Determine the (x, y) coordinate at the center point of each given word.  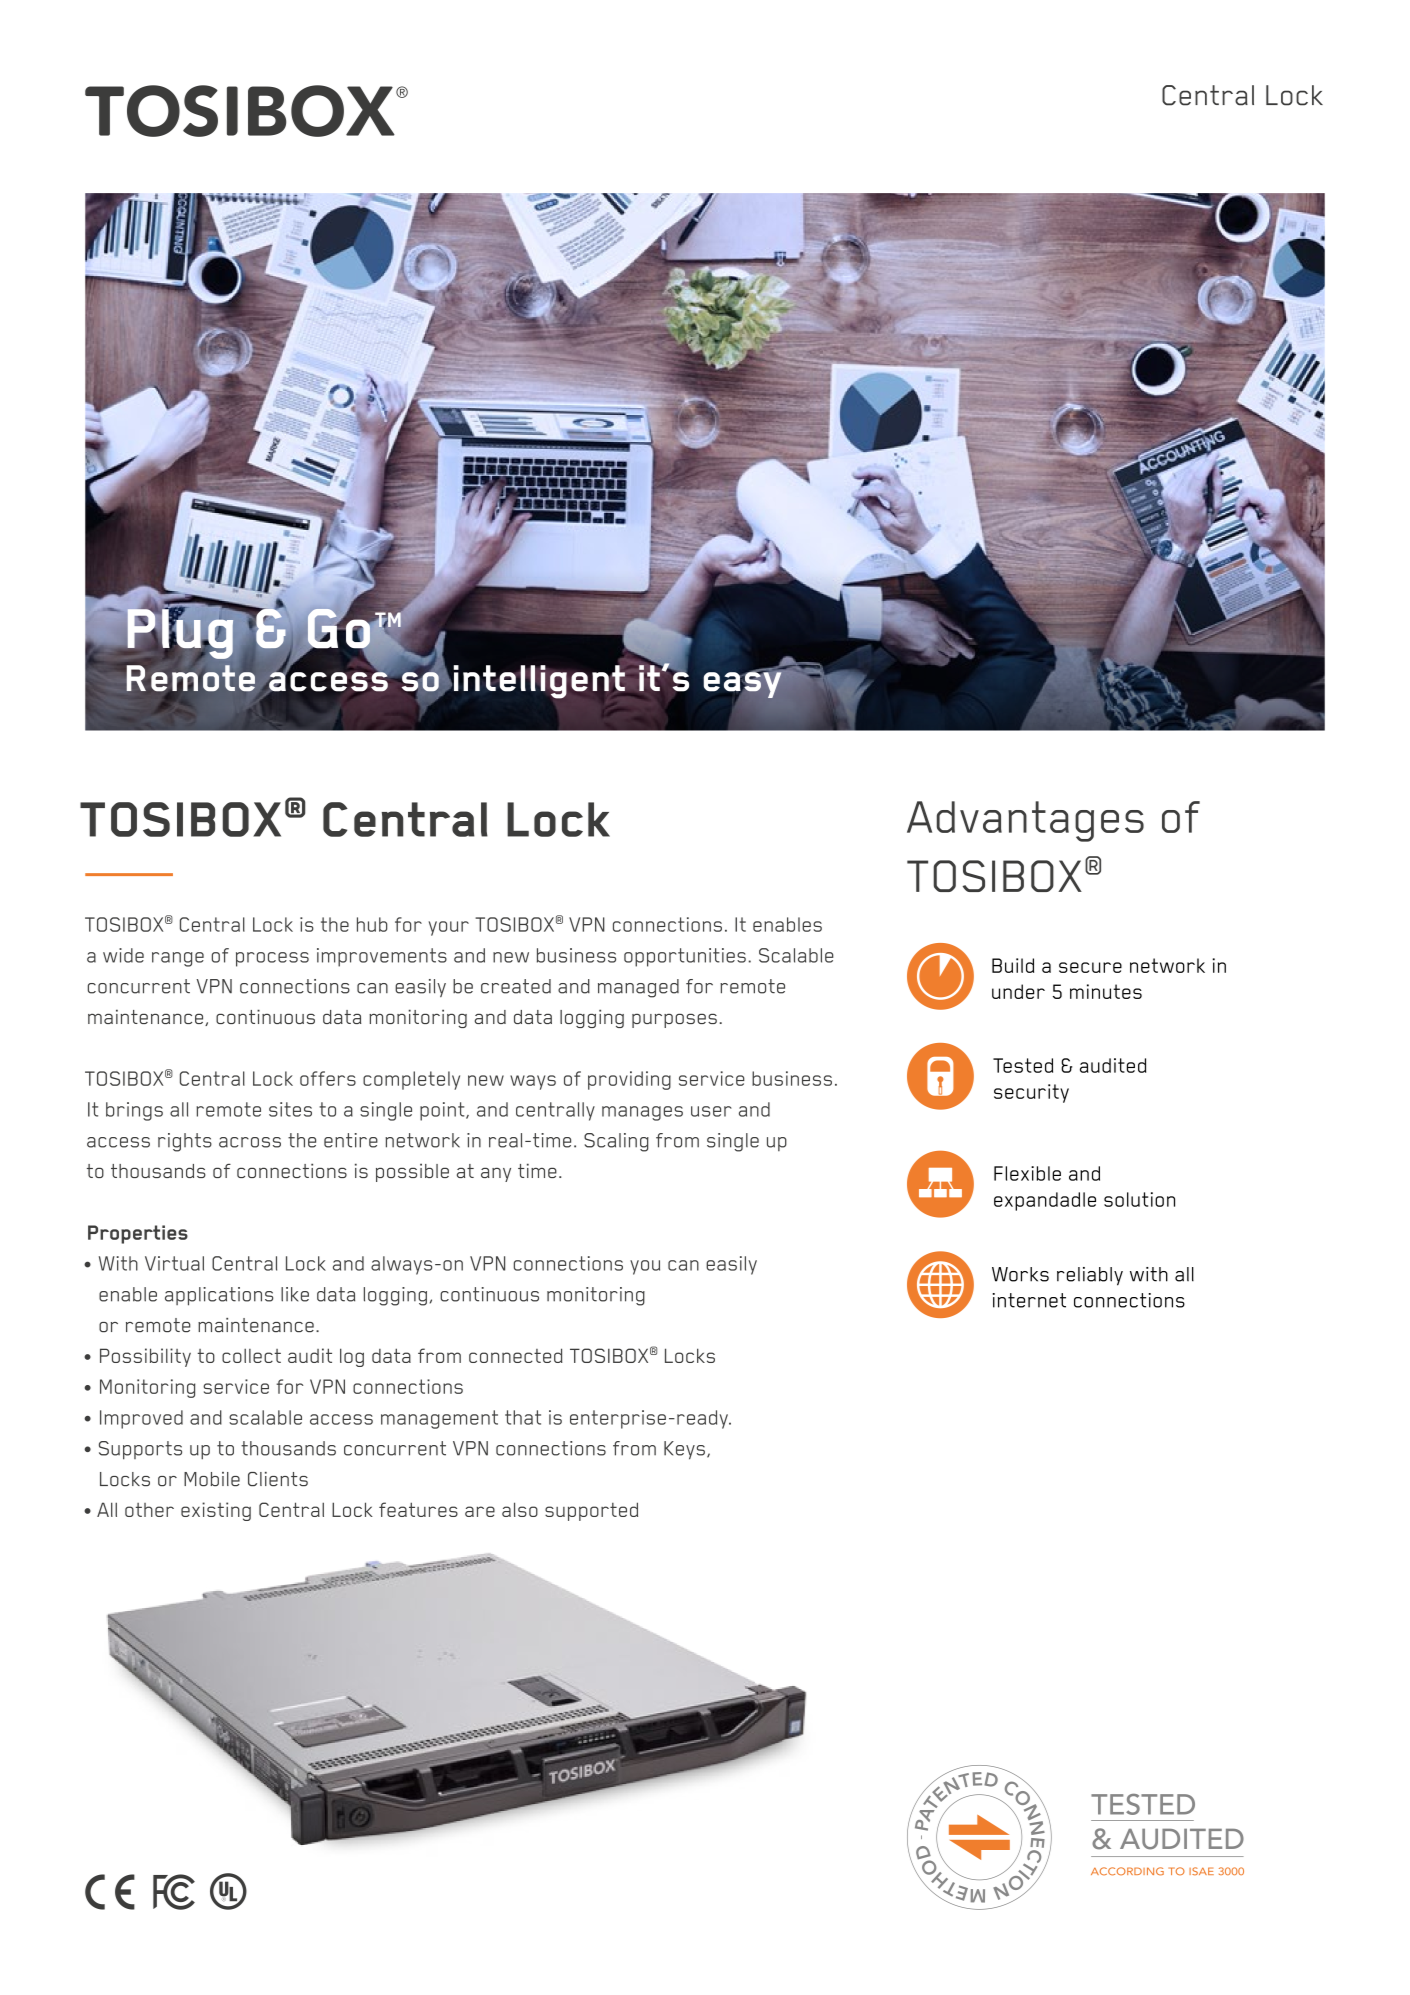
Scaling (616, 1142)
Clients (278, 1479)
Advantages (1025, 821)
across (250, 1142)
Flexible (1027, 1173)
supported (591, 1511)
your (449, 928)
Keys (684, 1450)
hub (372, 924)
